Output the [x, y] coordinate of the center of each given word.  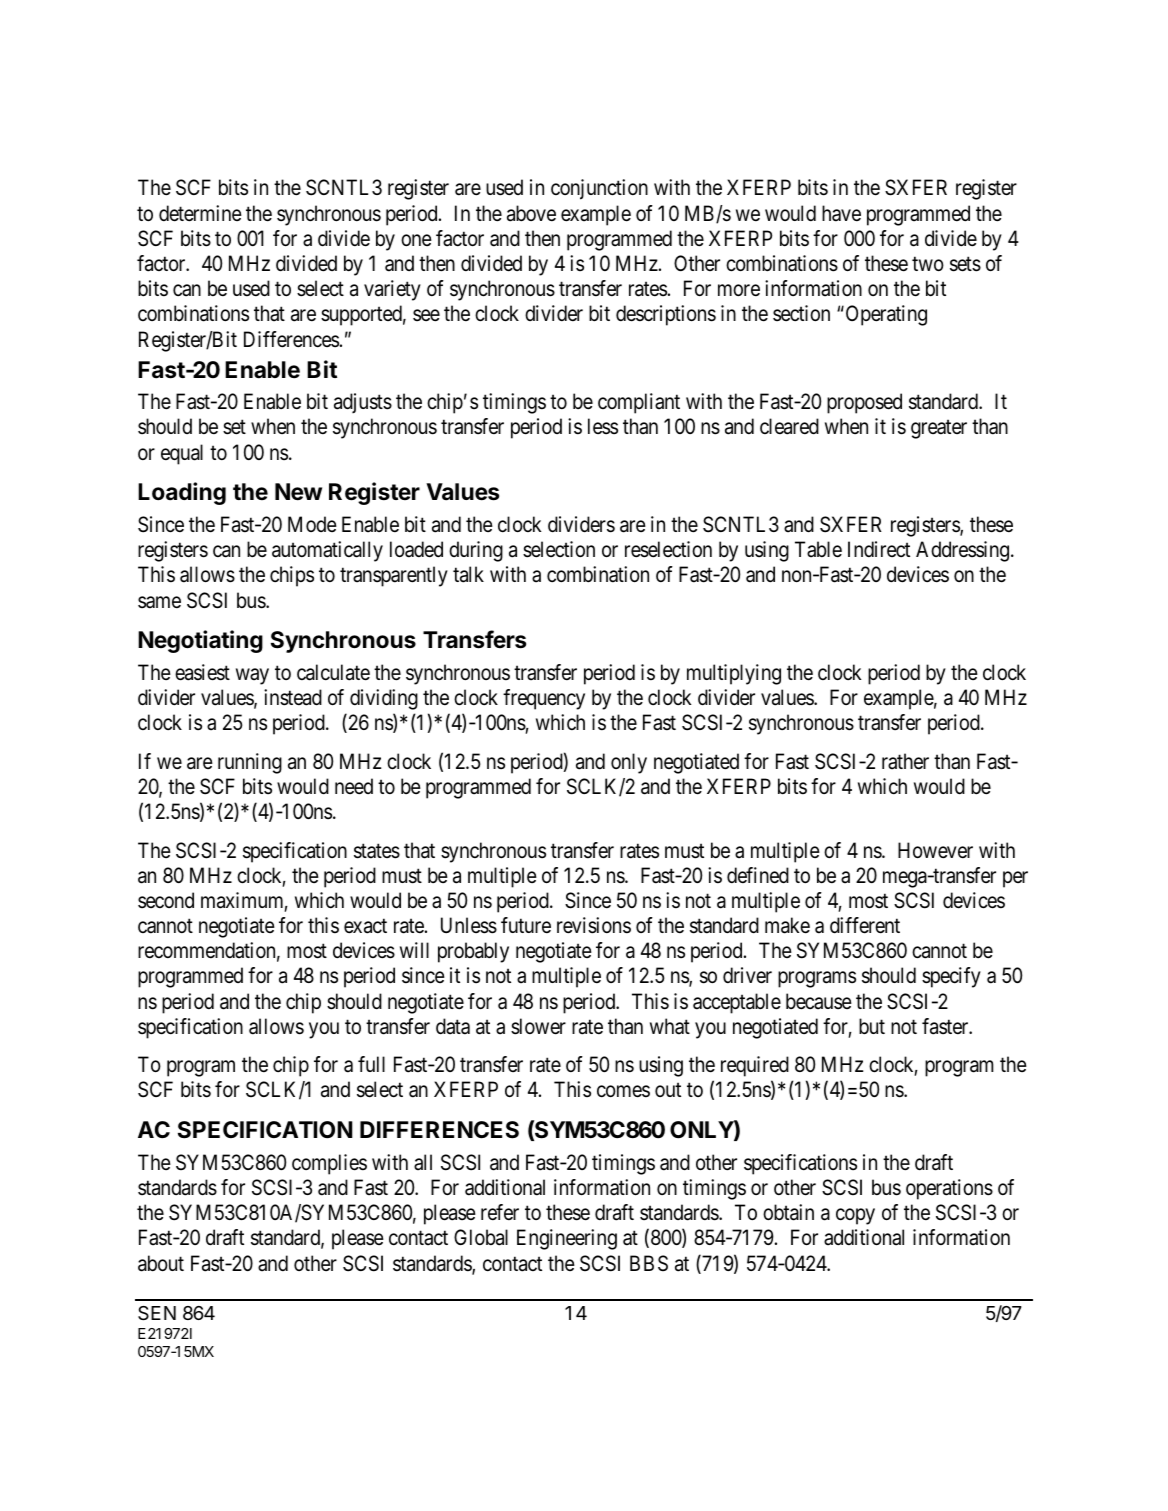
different [865, 925]
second [166, 900]
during [476, 551]
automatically [327, 551]
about [161, 1263]
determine [200, 213]
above [531, 213]
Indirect [879, 549]
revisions [594, 925]
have [841, 213]
